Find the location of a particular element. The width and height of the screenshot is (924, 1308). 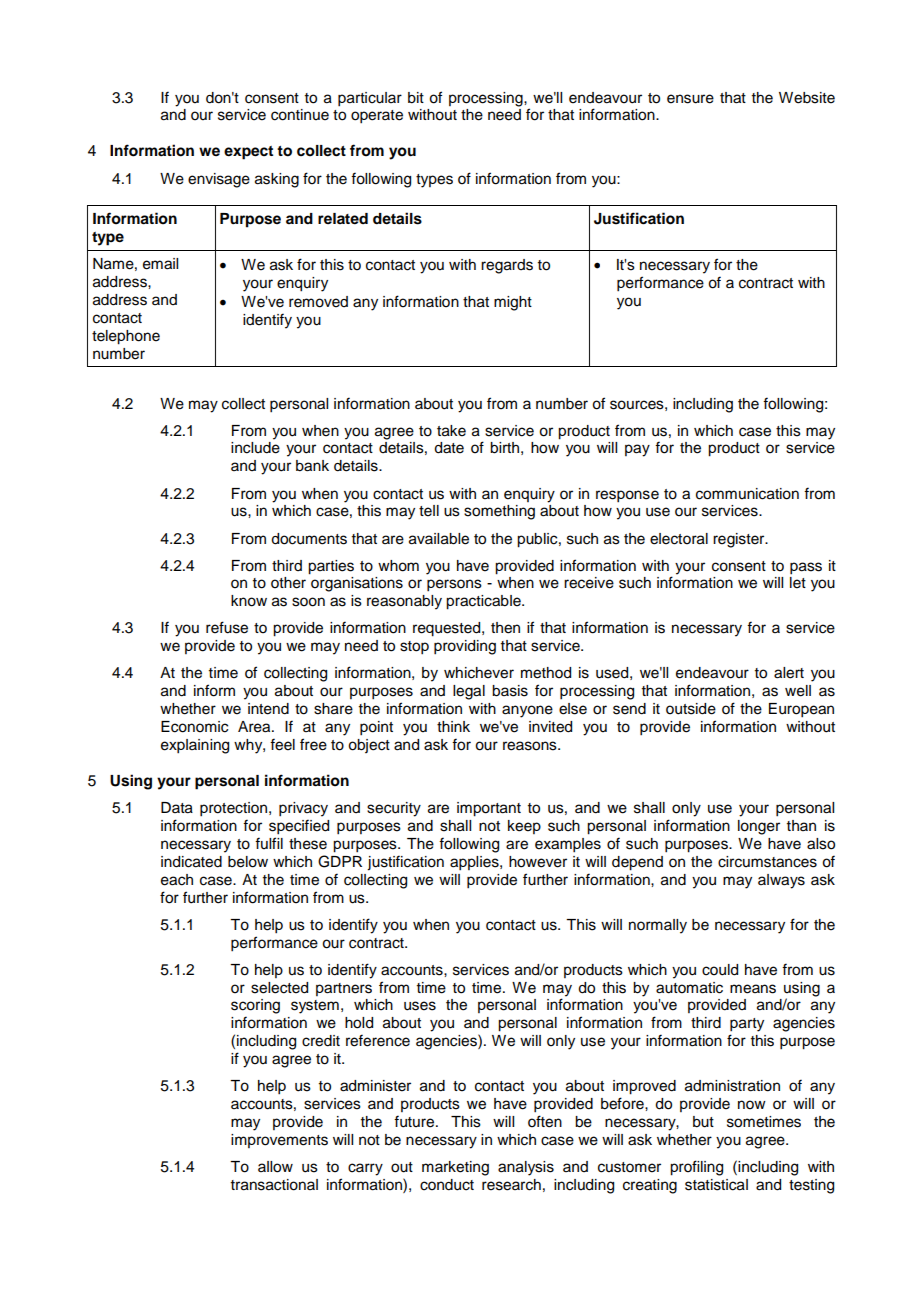

refuse is located at coordinates (227, 627).
